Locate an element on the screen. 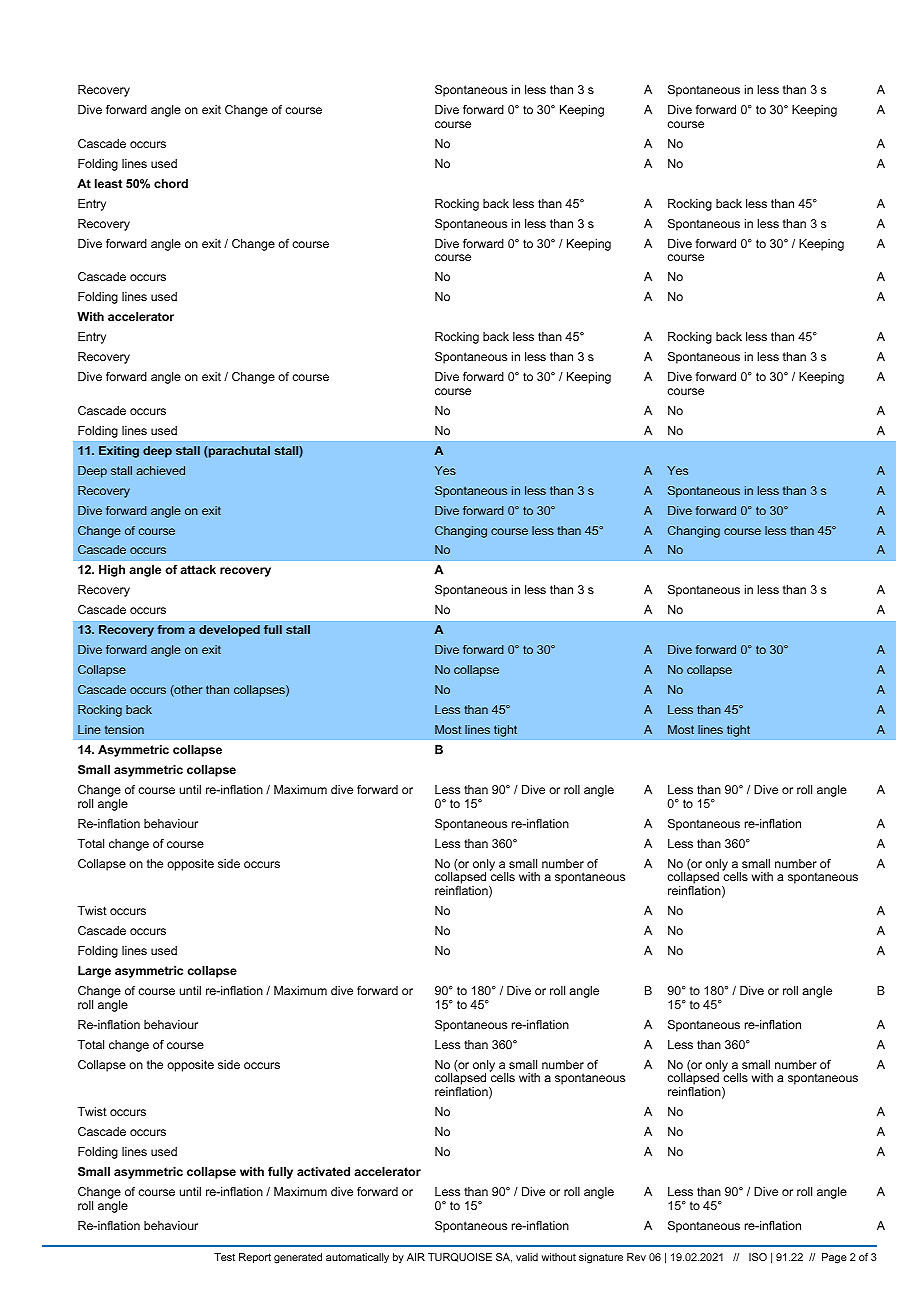 This screenshot has height=1308, width=924. developed is located at coordinates (229, 631).
